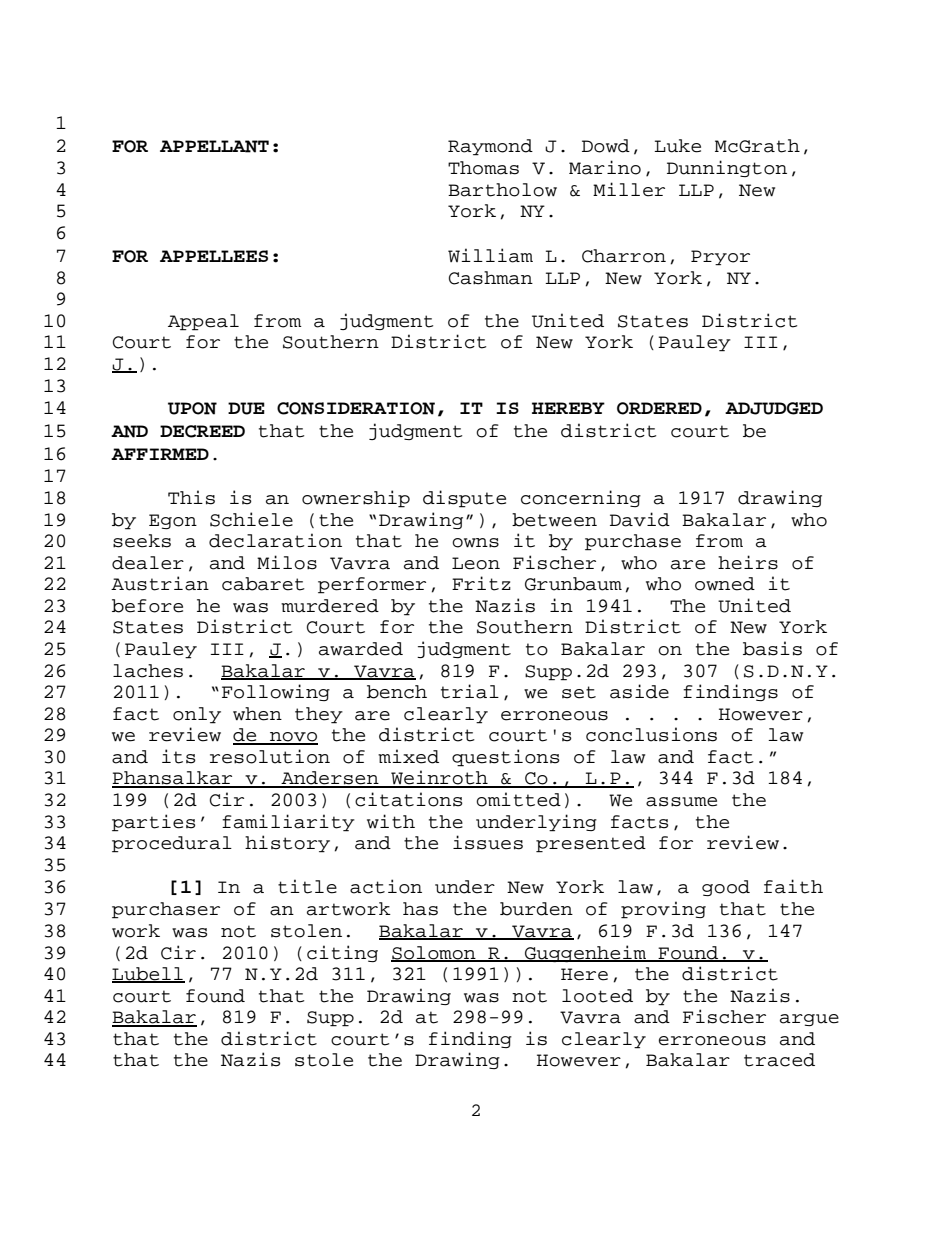 The width and height of the screenshot is (952, 1233). What do you see at coordinates (203, 322) in the screenshot?
I see `Appeal` at bounding box center [203, 322].
